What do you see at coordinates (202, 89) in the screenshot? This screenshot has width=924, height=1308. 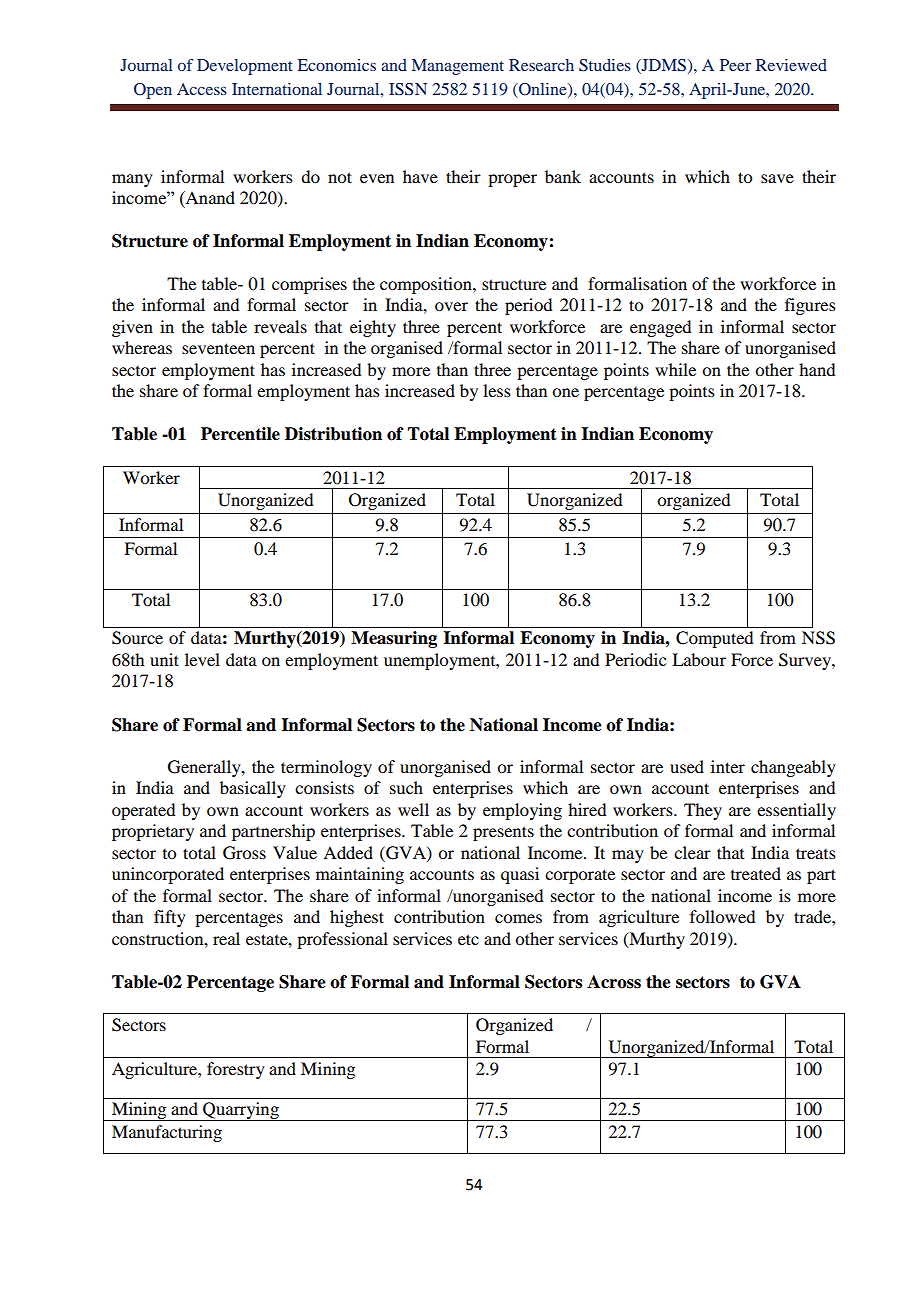 I see `Access` at bounding box center [202, 89].
